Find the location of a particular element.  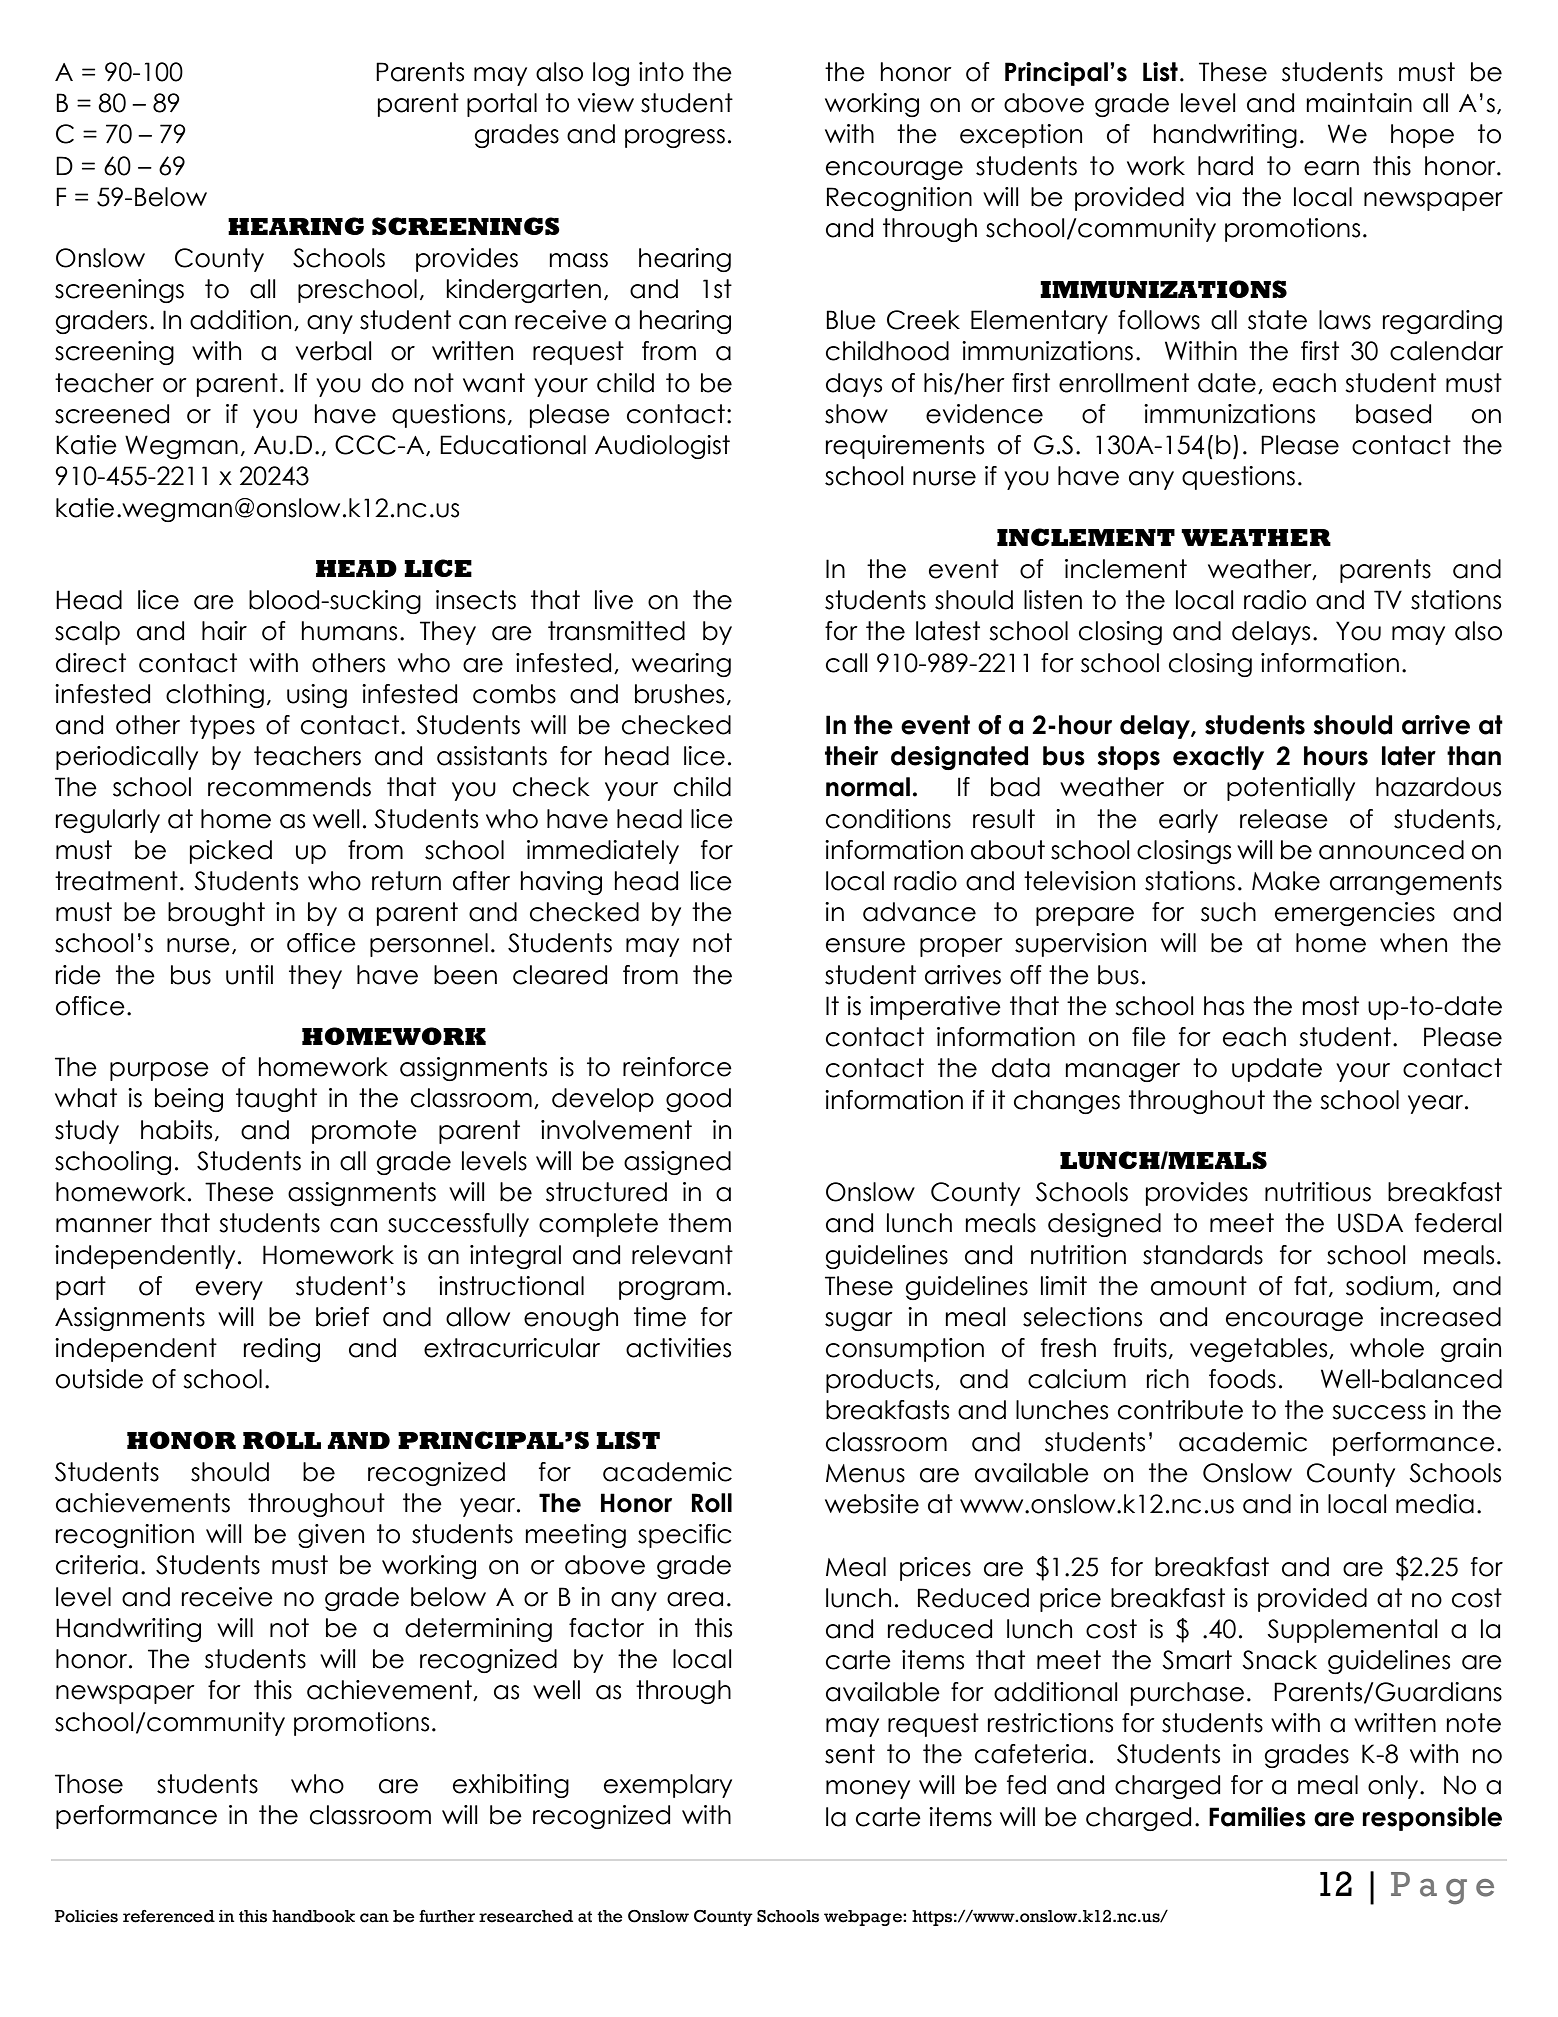

fat is located at coordinates (1310, 1286).
